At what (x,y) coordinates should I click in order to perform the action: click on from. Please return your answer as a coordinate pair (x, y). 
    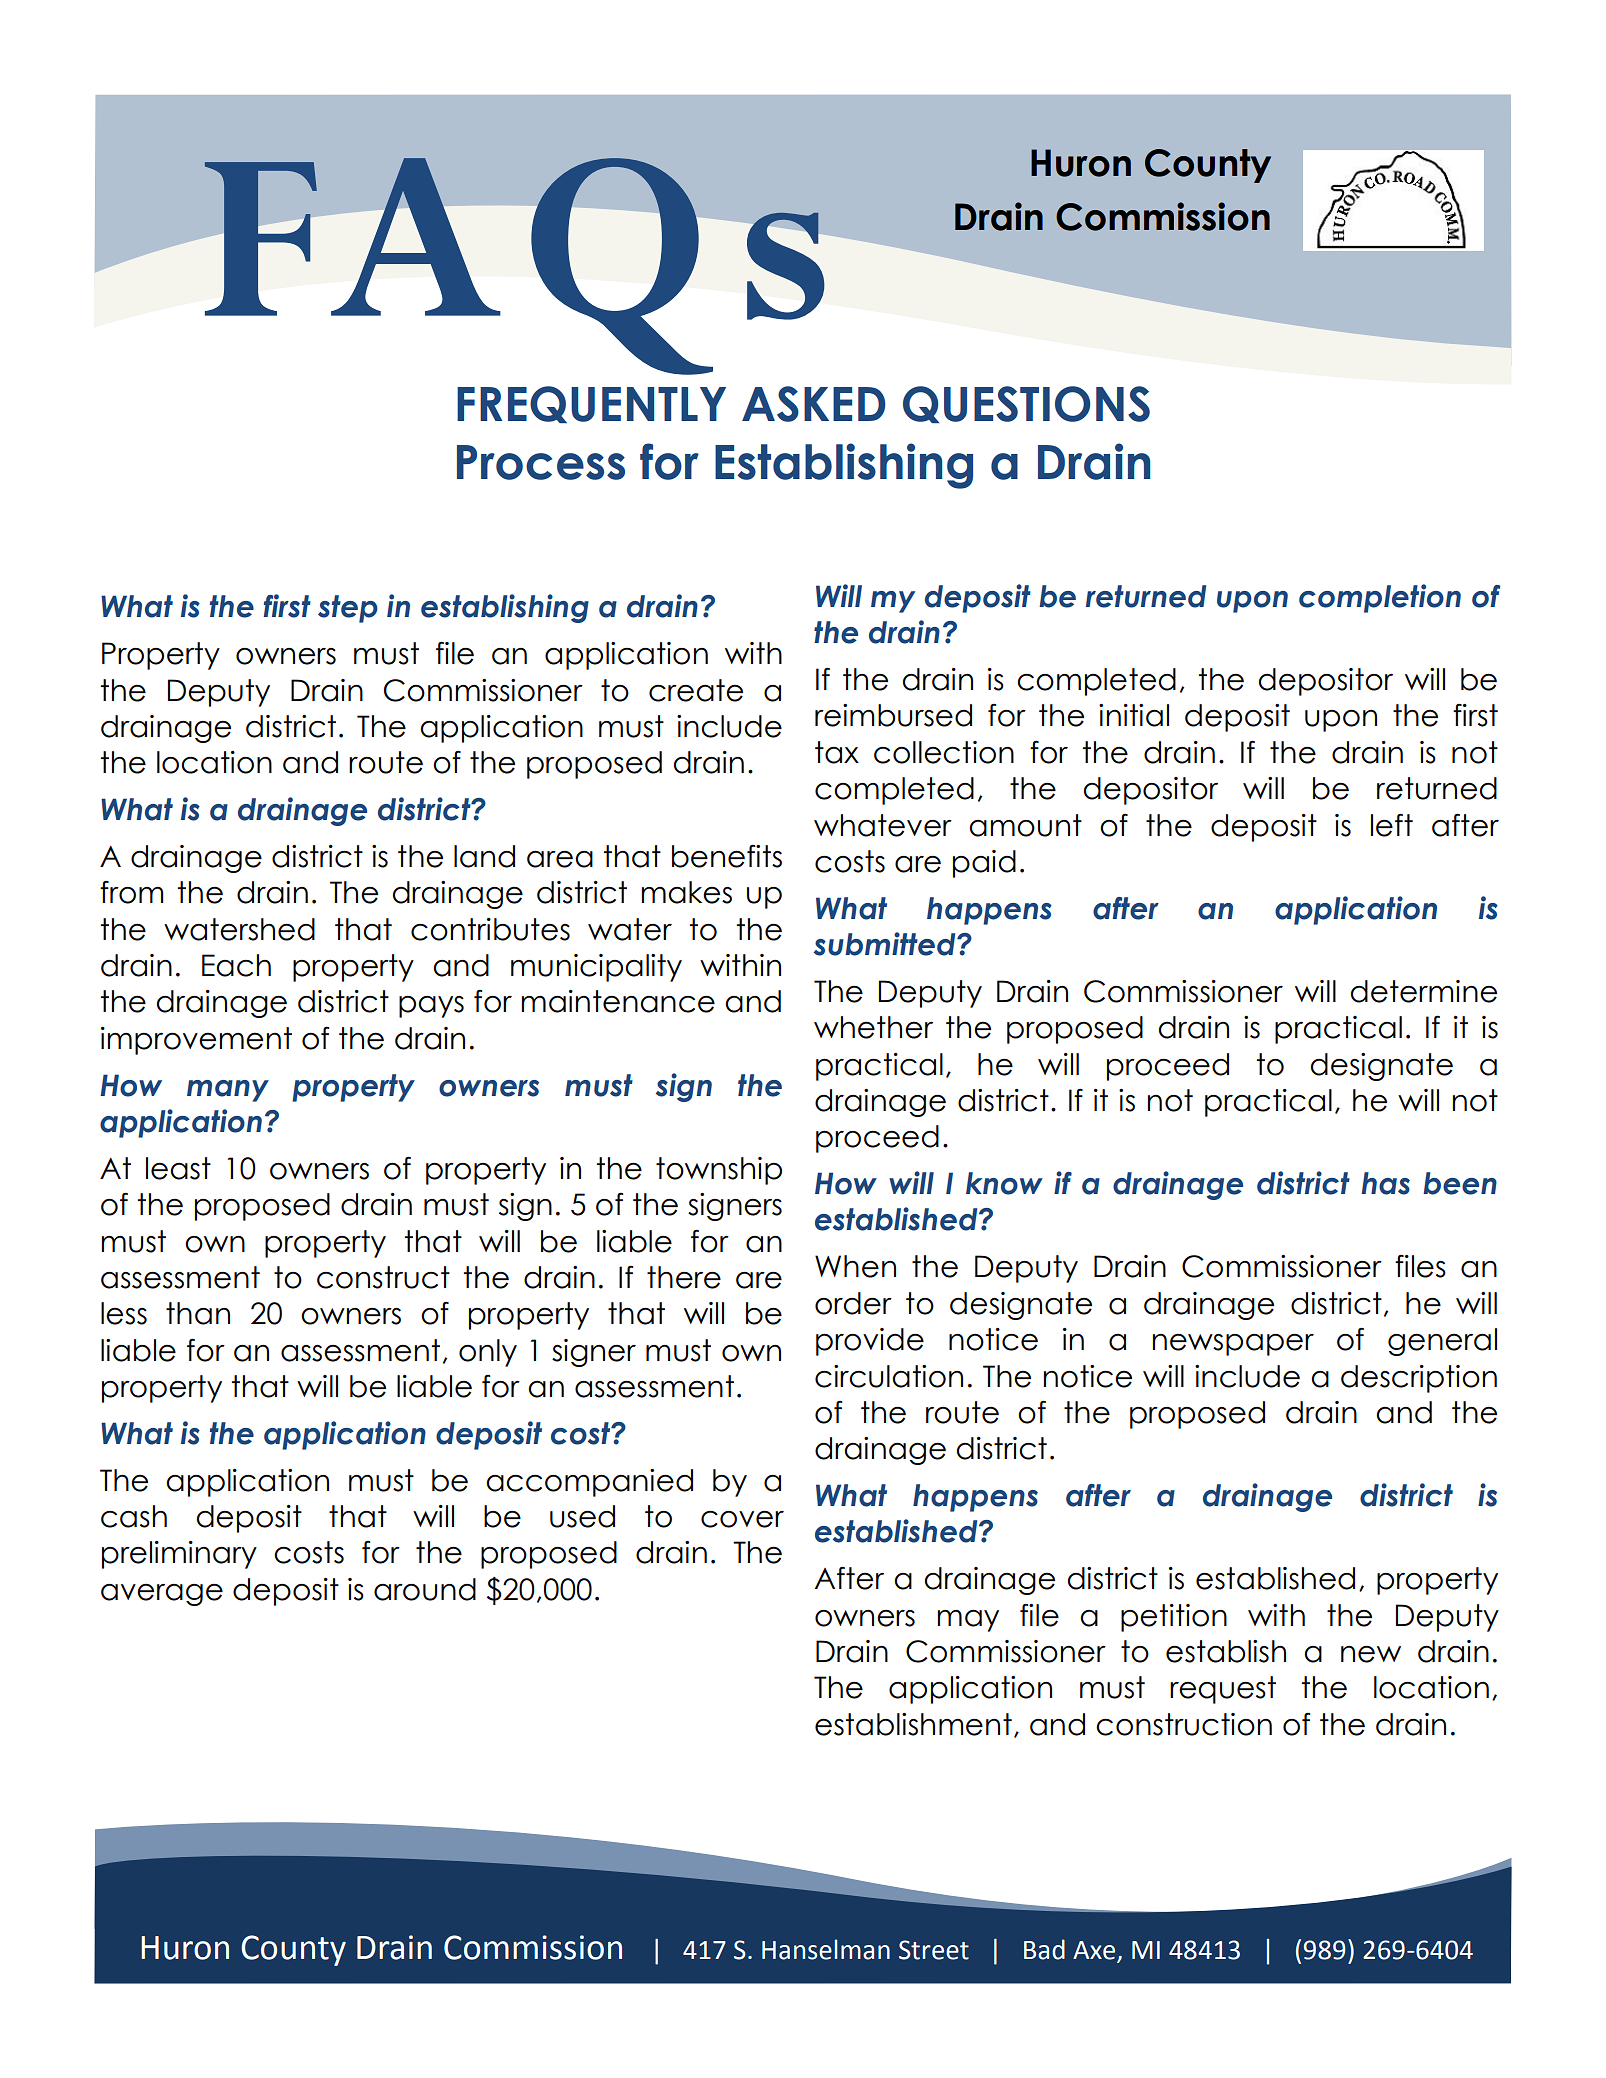
    Looking at the image, I should click on (132, 892).
